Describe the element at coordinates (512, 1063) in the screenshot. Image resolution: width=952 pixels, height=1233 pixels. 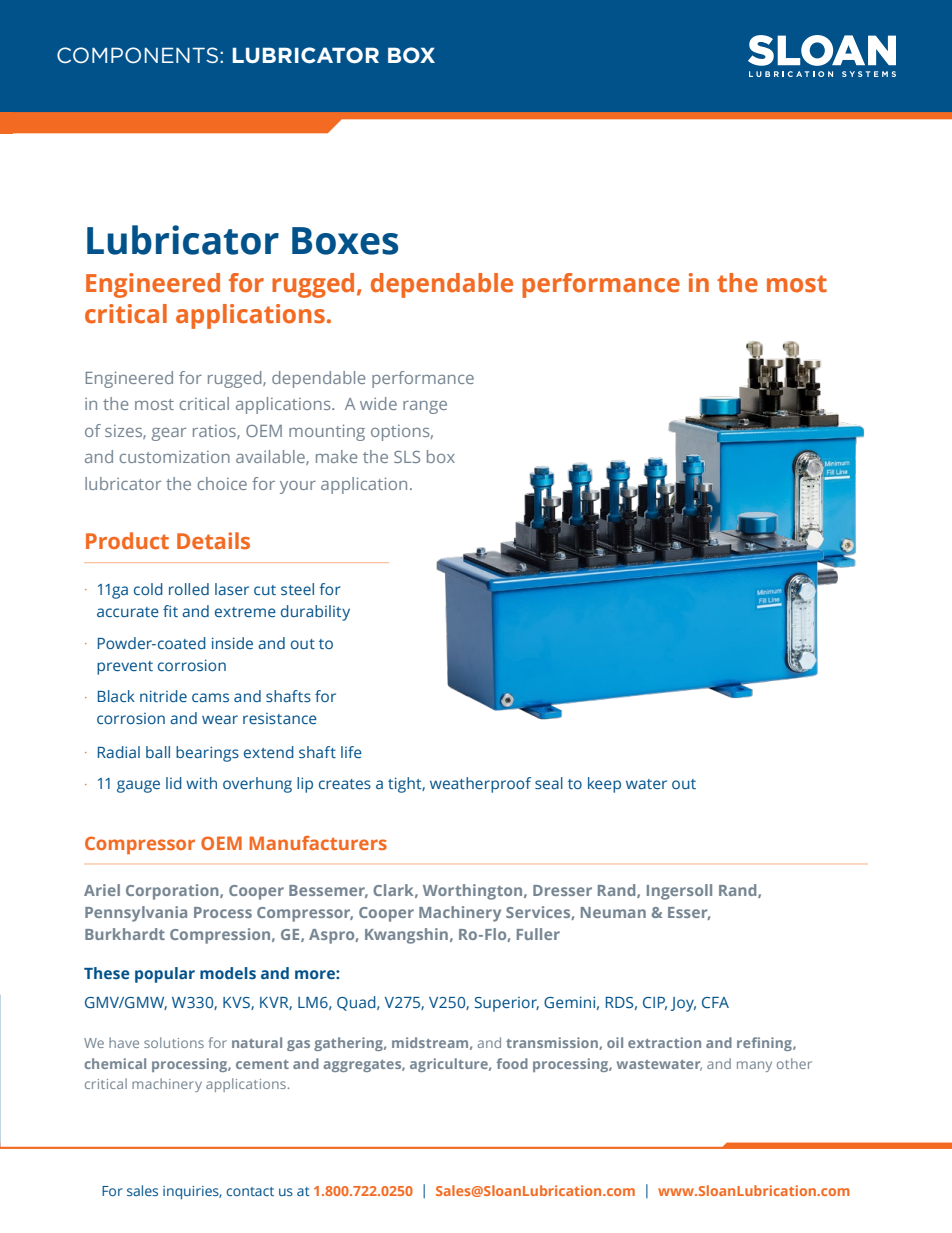
I see `food` at that location.
